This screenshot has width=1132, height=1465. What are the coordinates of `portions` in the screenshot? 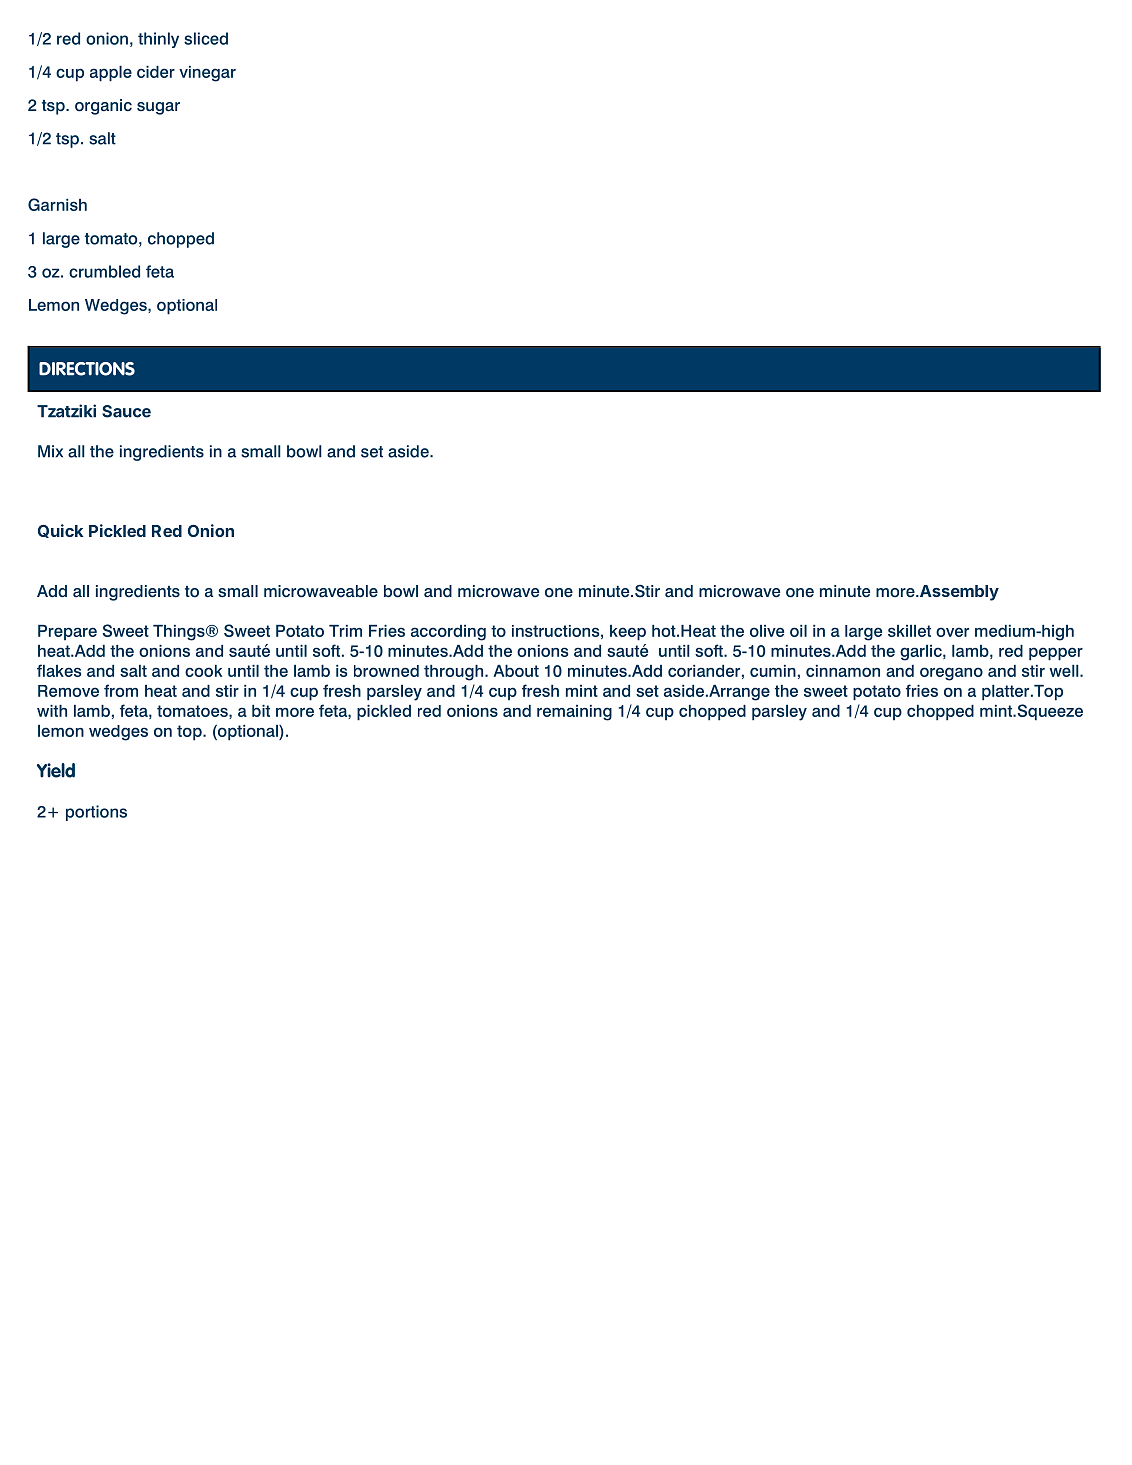 It's located at (96, 813).
